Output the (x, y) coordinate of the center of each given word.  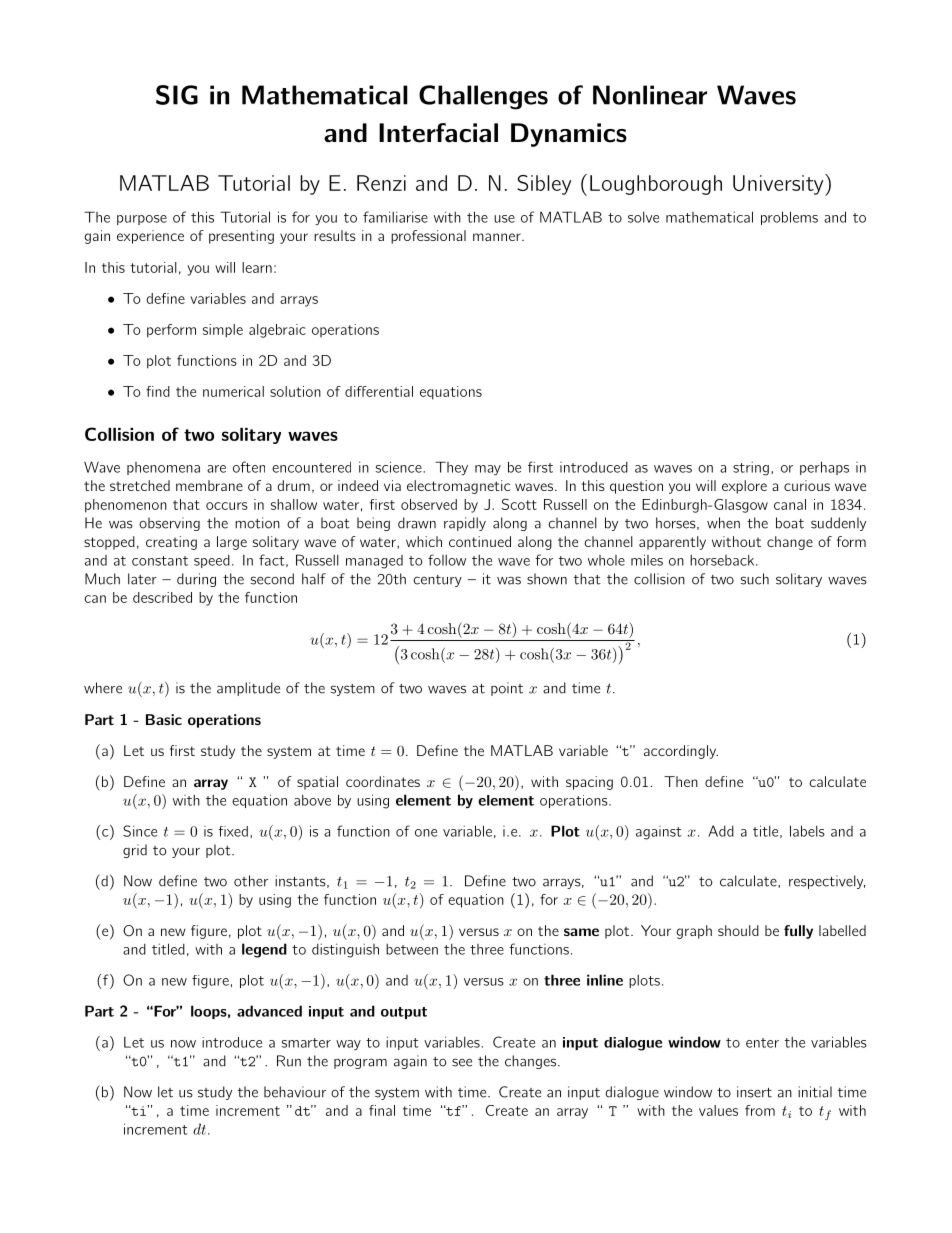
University (778, 185)
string (751, 469)
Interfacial (438, 133)
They (451, 468)
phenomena (163, 468)
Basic (164, 719)
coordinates (383, 781)
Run (289, 1061)
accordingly (681, 752)
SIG (177, 95)
